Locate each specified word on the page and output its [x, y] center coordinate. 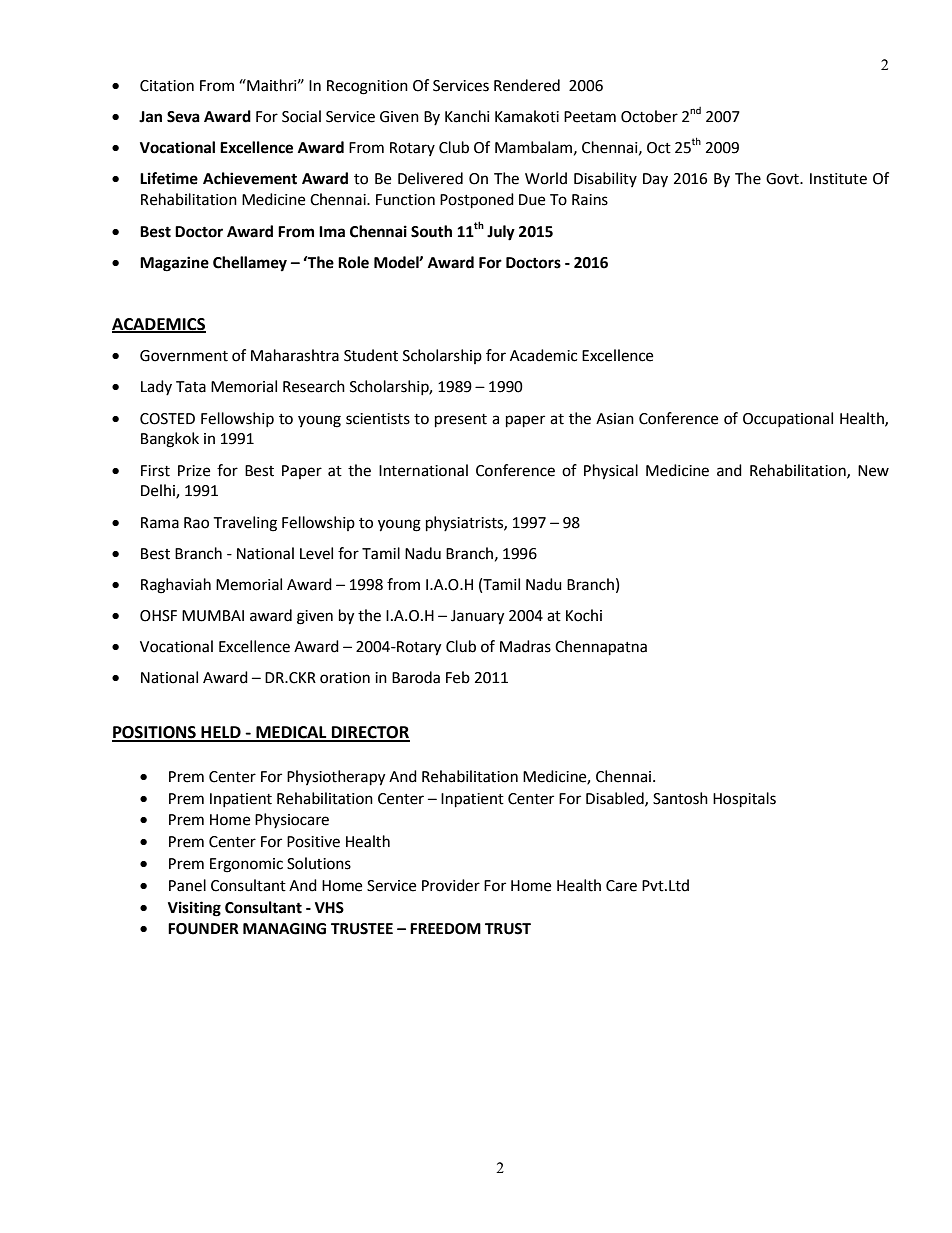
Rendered [527, 85]
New [873, 471]
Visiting [194, 909]
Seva [183, 117]
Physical [611, 472]
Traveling [245, 524]
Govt [783, 179]
